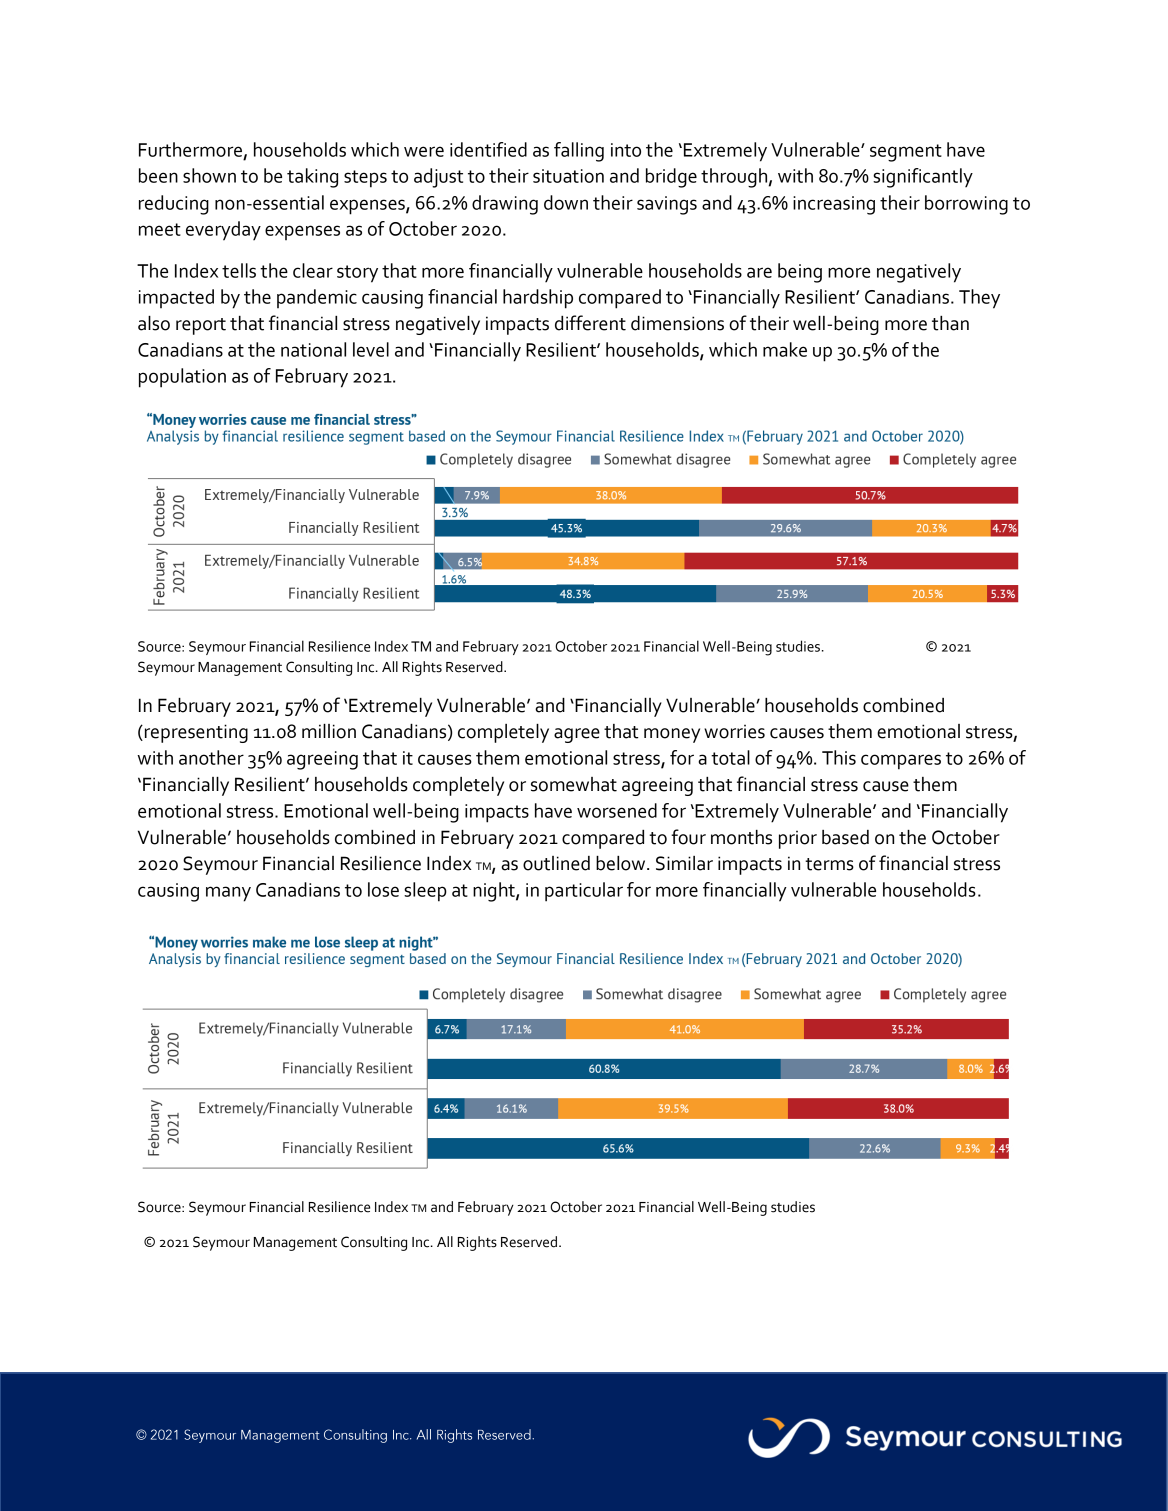  I want to click on significantly, so click(923, 178).
